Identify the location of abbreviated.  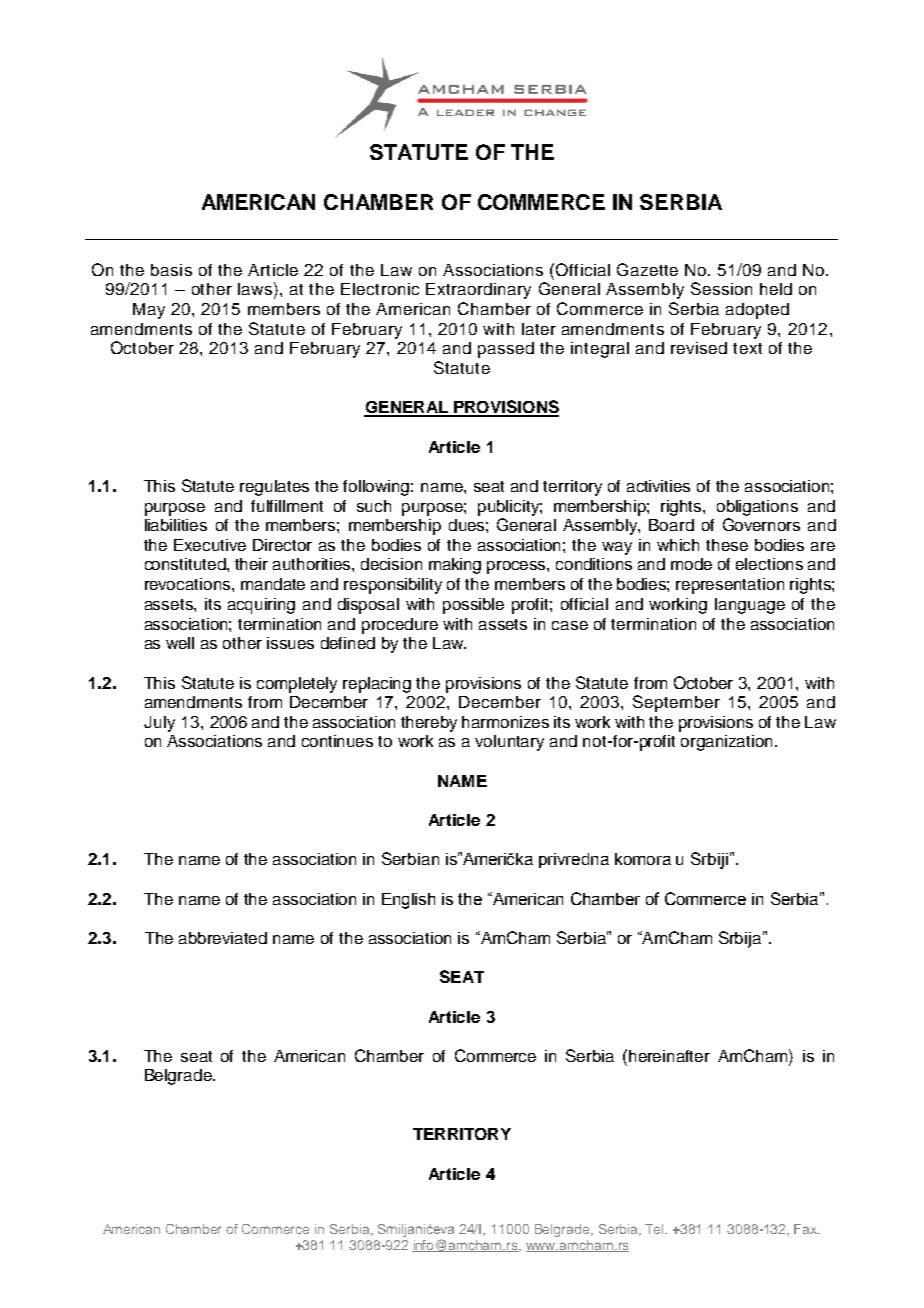
(223, 938).
